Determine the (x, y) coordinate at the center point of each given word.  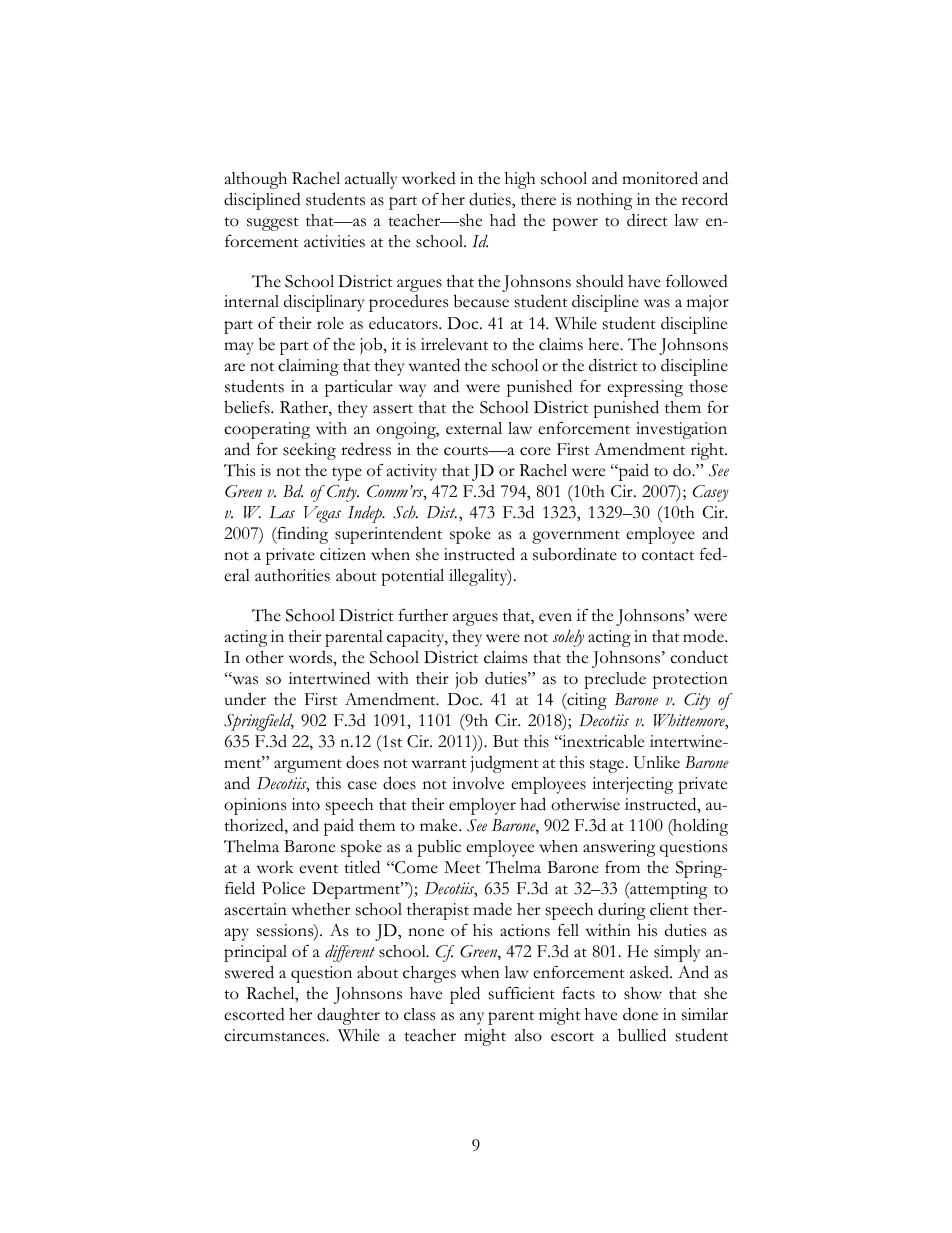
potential (412, 577)
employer (482, 806)
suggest (273, 224)
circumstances (275, 1035)
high (520, 180)
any (472, 1018)
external (474, 428)
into (306, 804)
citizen (343, 554)
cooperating (267, 430)
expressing (645, 388)
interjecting (632, 785)
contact (668, 556)
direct (647, 220)
